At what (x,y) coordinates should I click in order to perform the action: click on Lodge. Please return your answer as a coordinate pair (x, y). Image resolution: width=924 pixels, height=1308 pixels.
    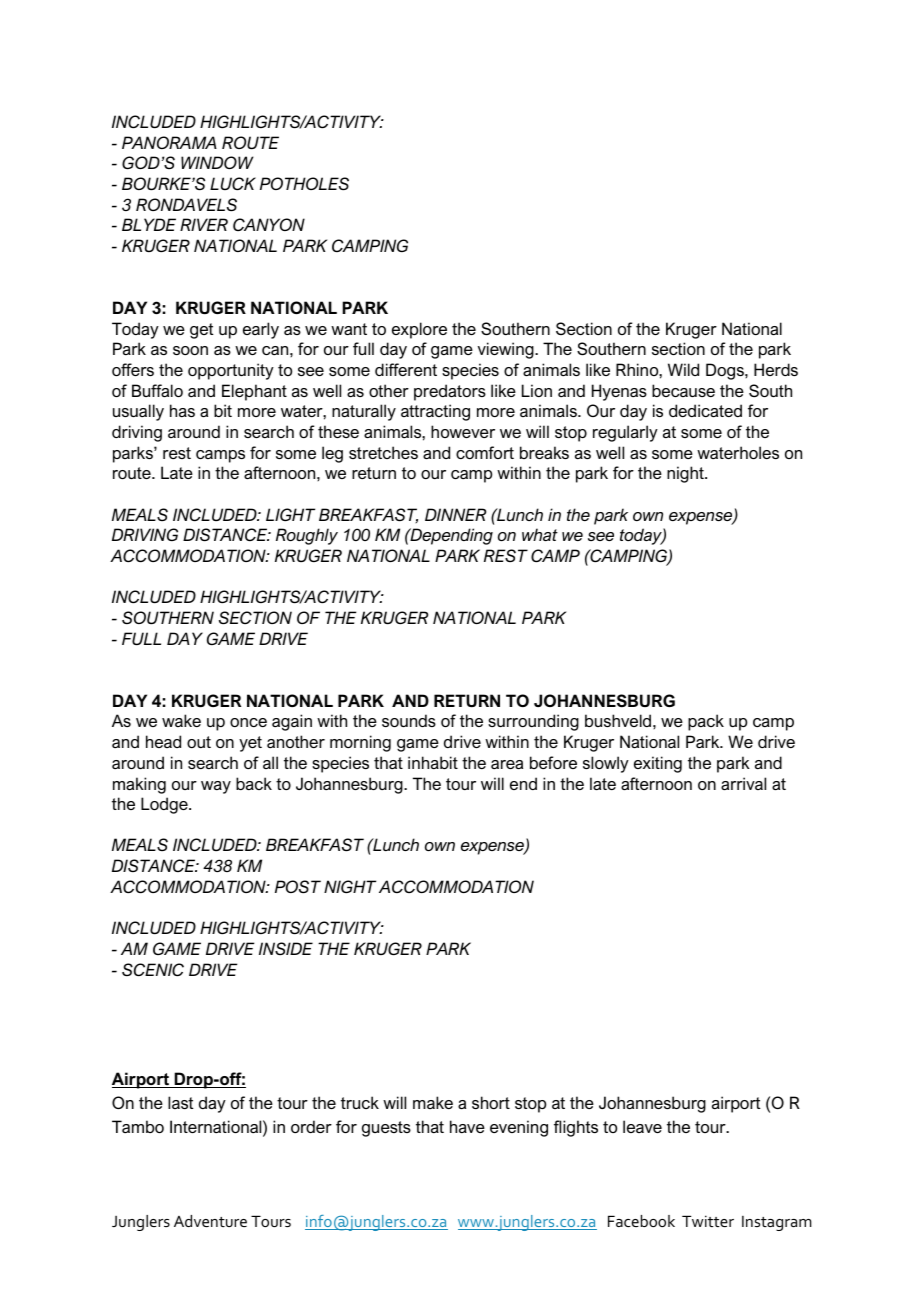
    Looking at the image, I should click on (165, 805).
